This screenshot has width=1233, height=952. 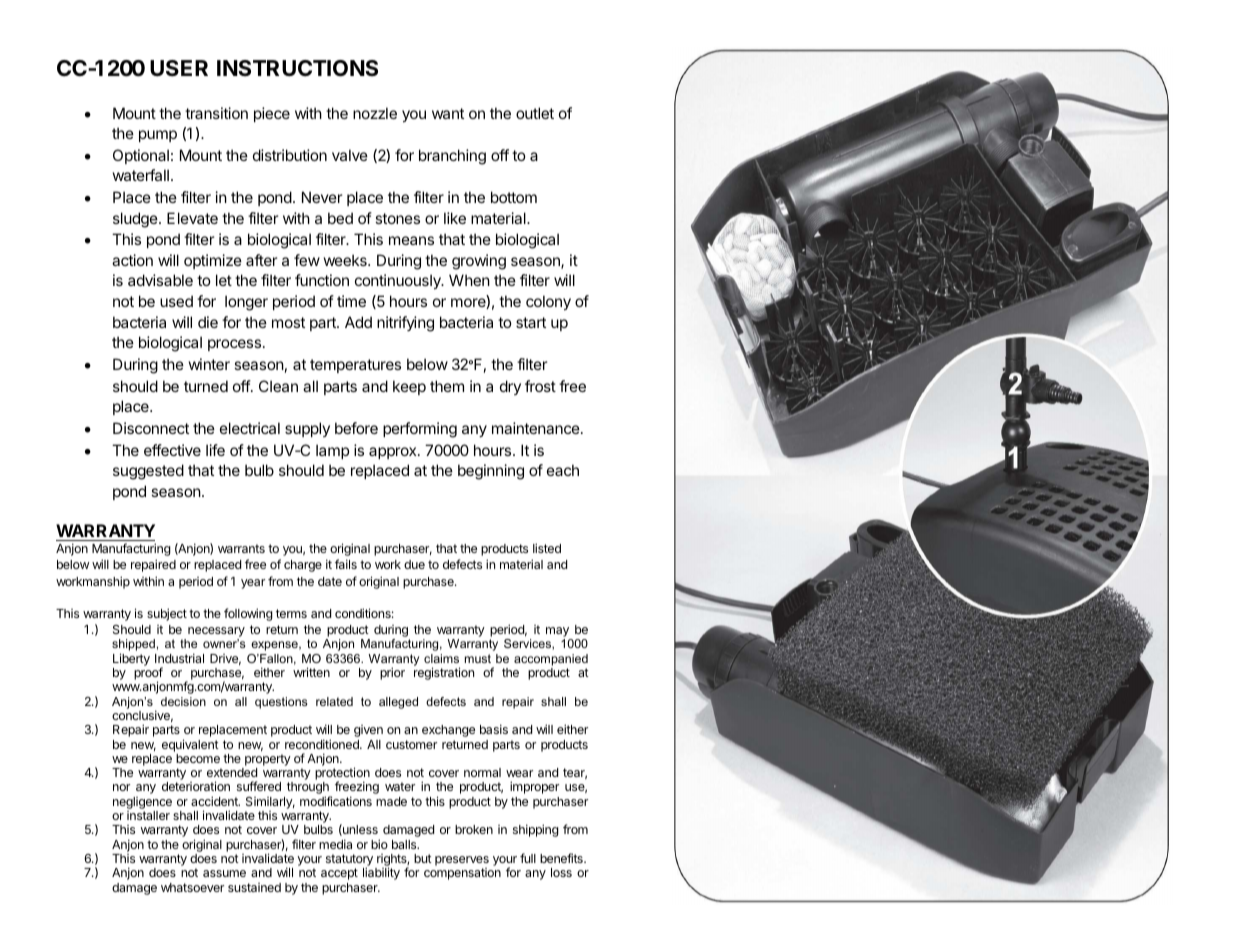 I want to click on INSTRUCTIONS, so click(x=297, y=68).
